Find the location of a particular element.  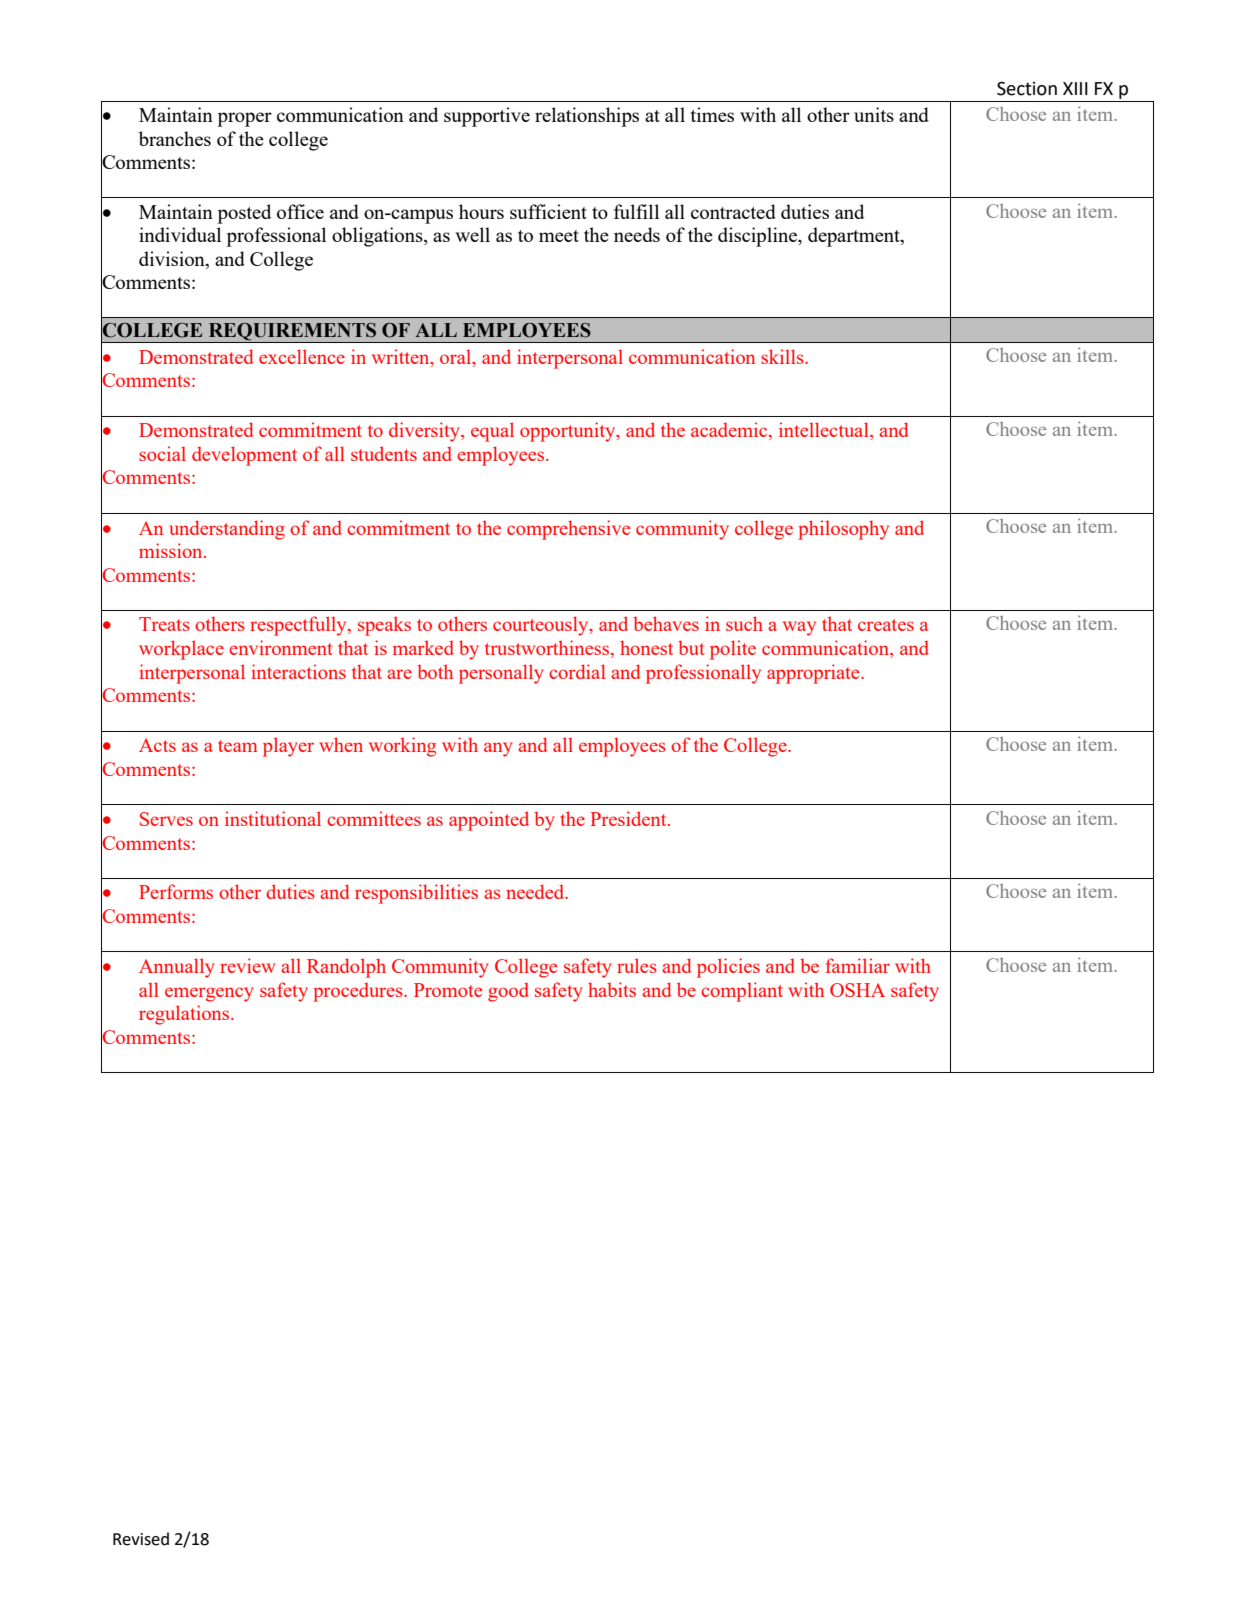

Section is located at coordinates (1027, 88).
